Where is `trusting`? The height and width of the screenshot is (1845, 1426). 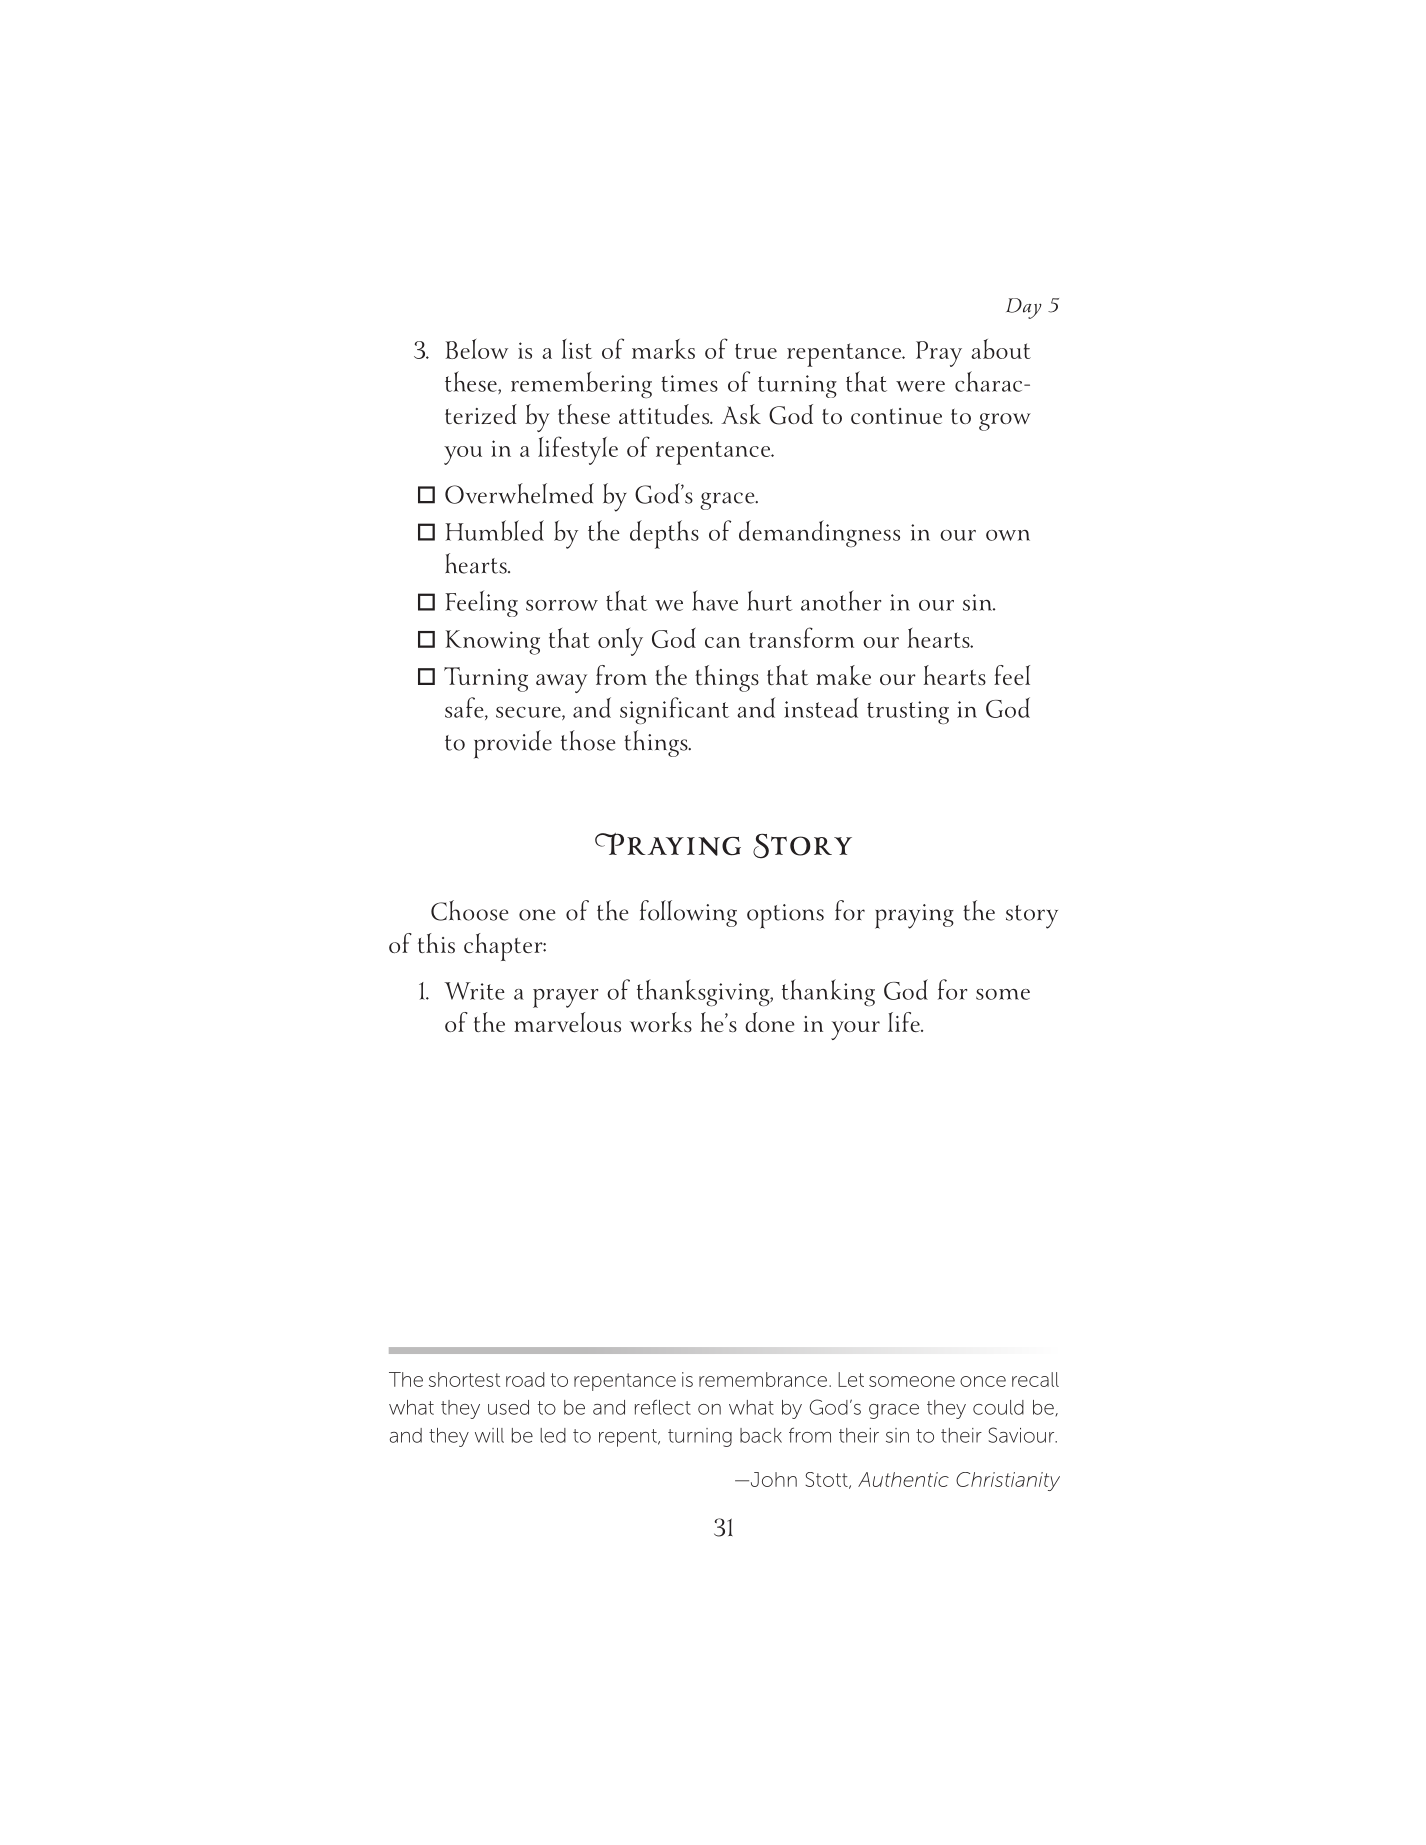
trusting is located at coordinates (908, 712).
